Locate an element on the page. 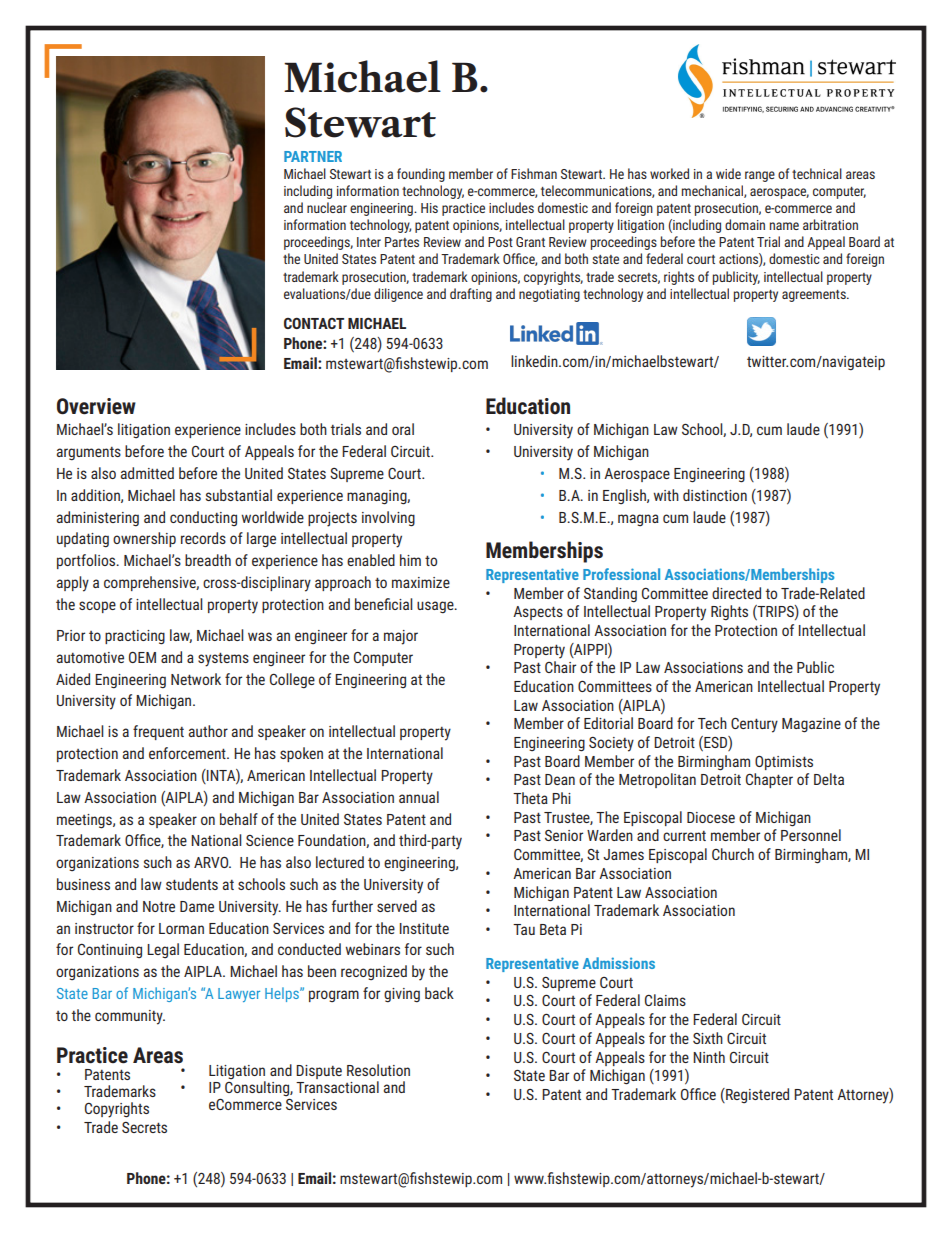 The height and width of the page is (1233, 952). ARVO is located at coordinates (212, 862).
